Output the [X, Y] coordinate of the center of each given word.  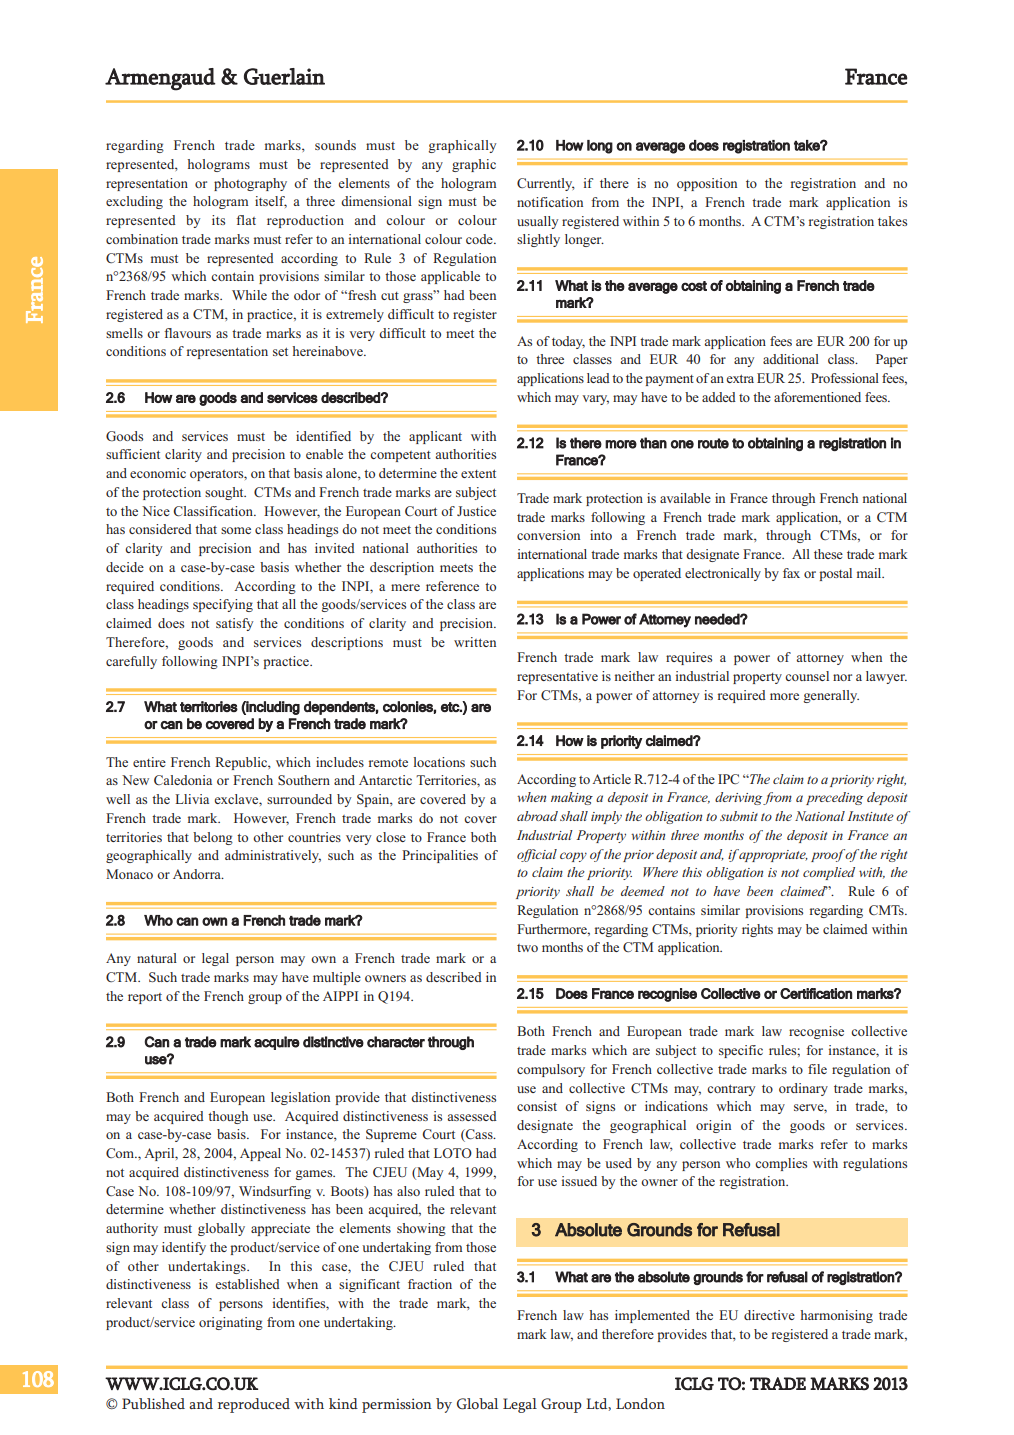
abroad [537, 816]
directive [769, 1315]
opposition [707, 184]
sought [225, 493]
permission [397, 1405]
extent [478, 473]
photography [250, 184]
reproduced [254, 1405]
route [713, 443]
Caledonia [183, 780]
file [817, 1069]
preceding [834, 798]
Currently [546, 184]
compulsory [551, 1070]
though [228, 1117]
